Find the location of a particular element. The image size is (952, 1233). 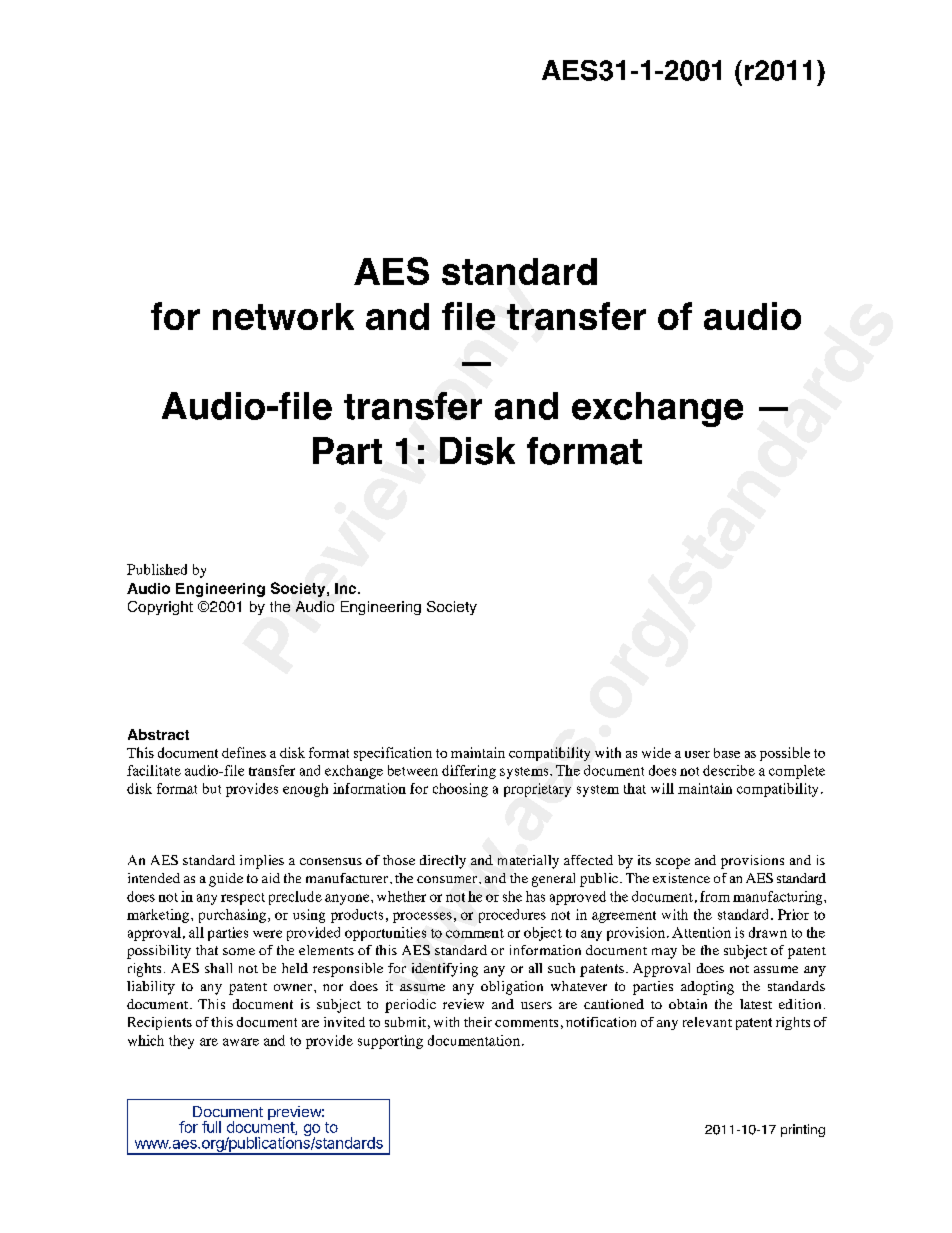

describe is located at coordinates (729, 770).
